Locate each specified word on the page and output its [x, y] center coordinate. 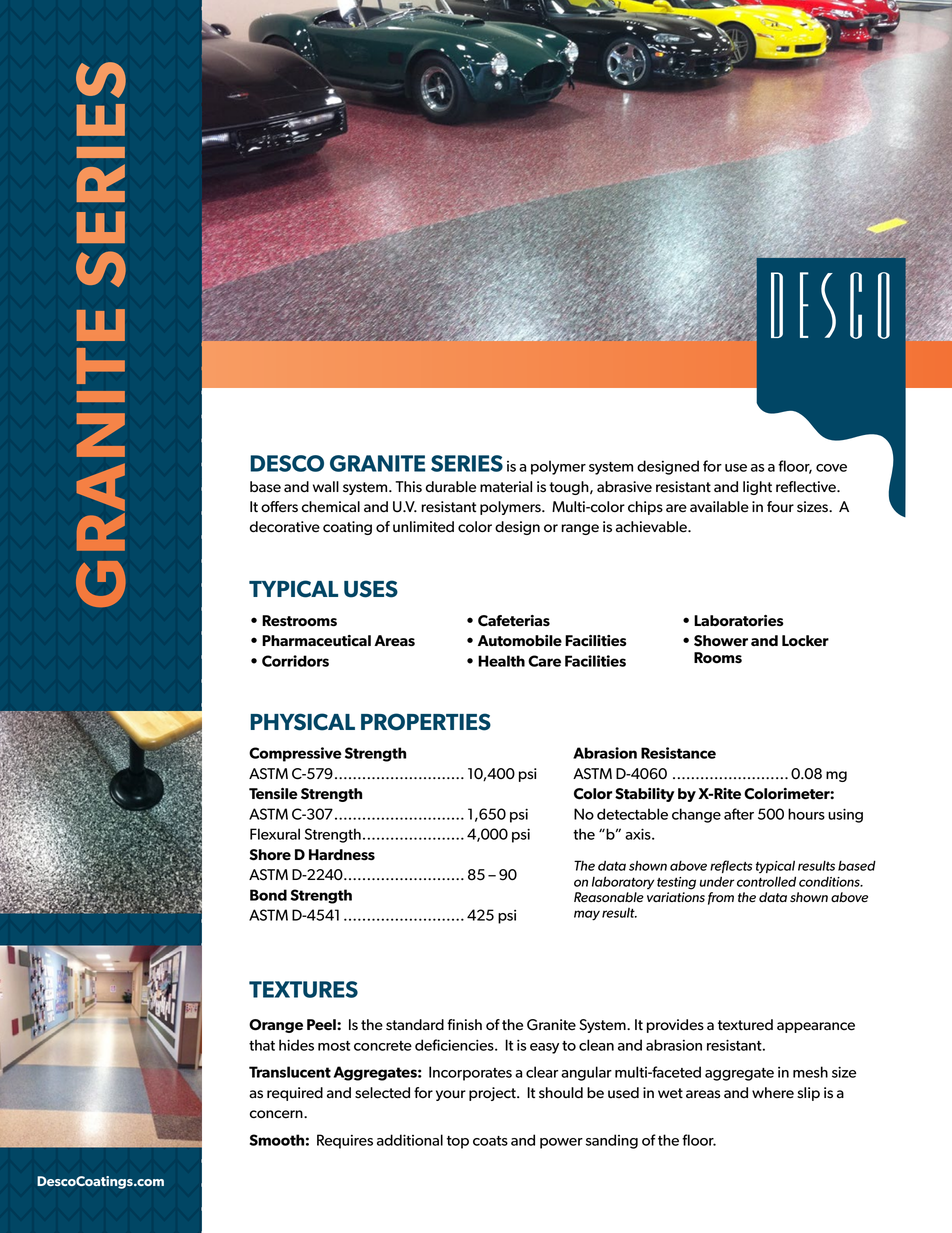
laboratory [623, 882]
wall [326, 487]
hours [806, 814]
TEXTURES [303, 989]
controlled [766, 881]
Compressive [295, 754]
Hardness [342, 855]
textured [745, 1025]
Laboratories [739, 621]
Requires [345, 1141]
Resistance [678, 753]
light [757, 488]
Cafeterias [514, 621]
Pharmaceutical [316, 641]
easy [544, 1048]
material [506, 487]
